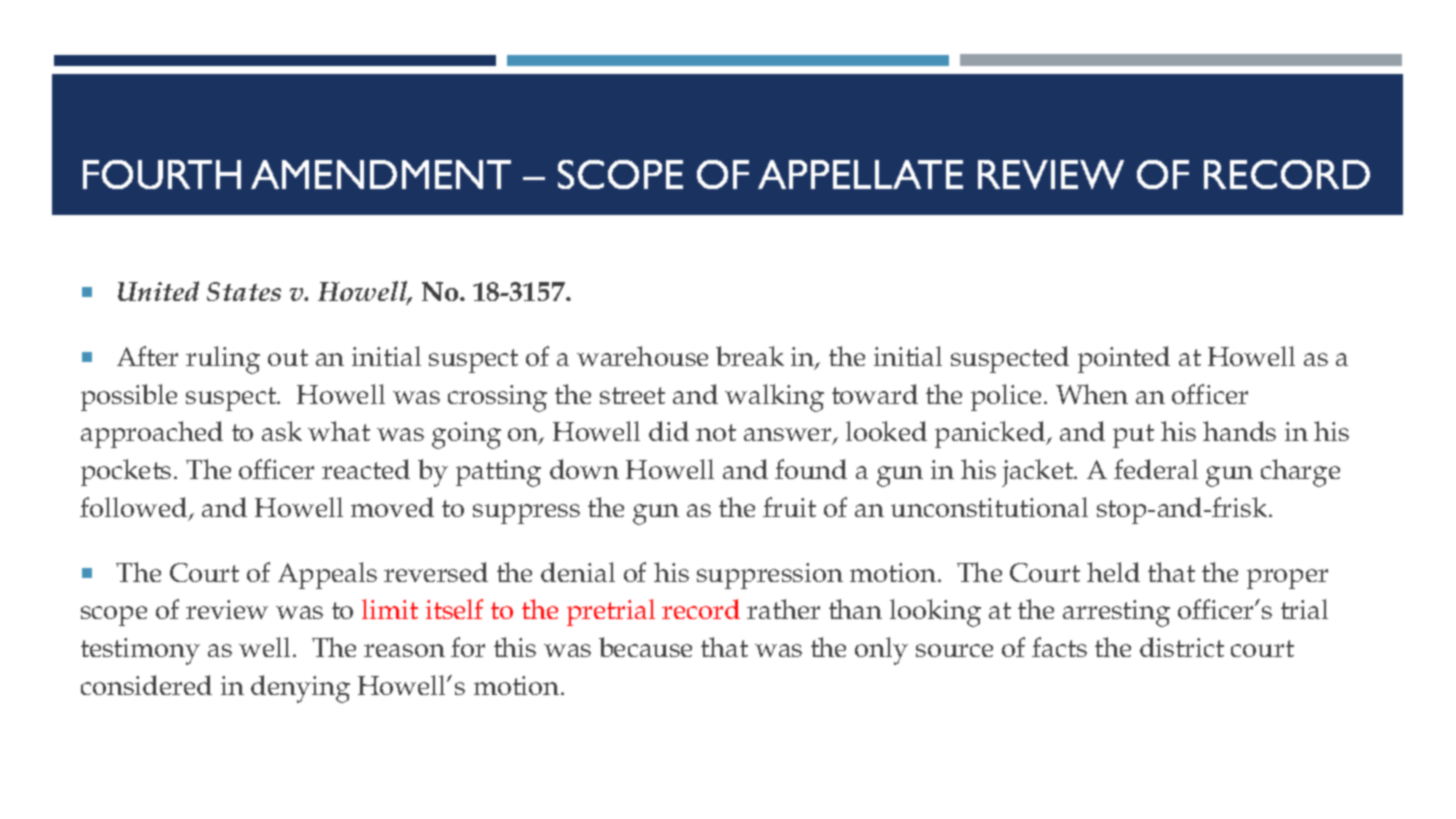 This document has height=819, width=1456. What do you see at coordinates (750, 356) in the document?
I see `break` at bounding box center [750, 356].
